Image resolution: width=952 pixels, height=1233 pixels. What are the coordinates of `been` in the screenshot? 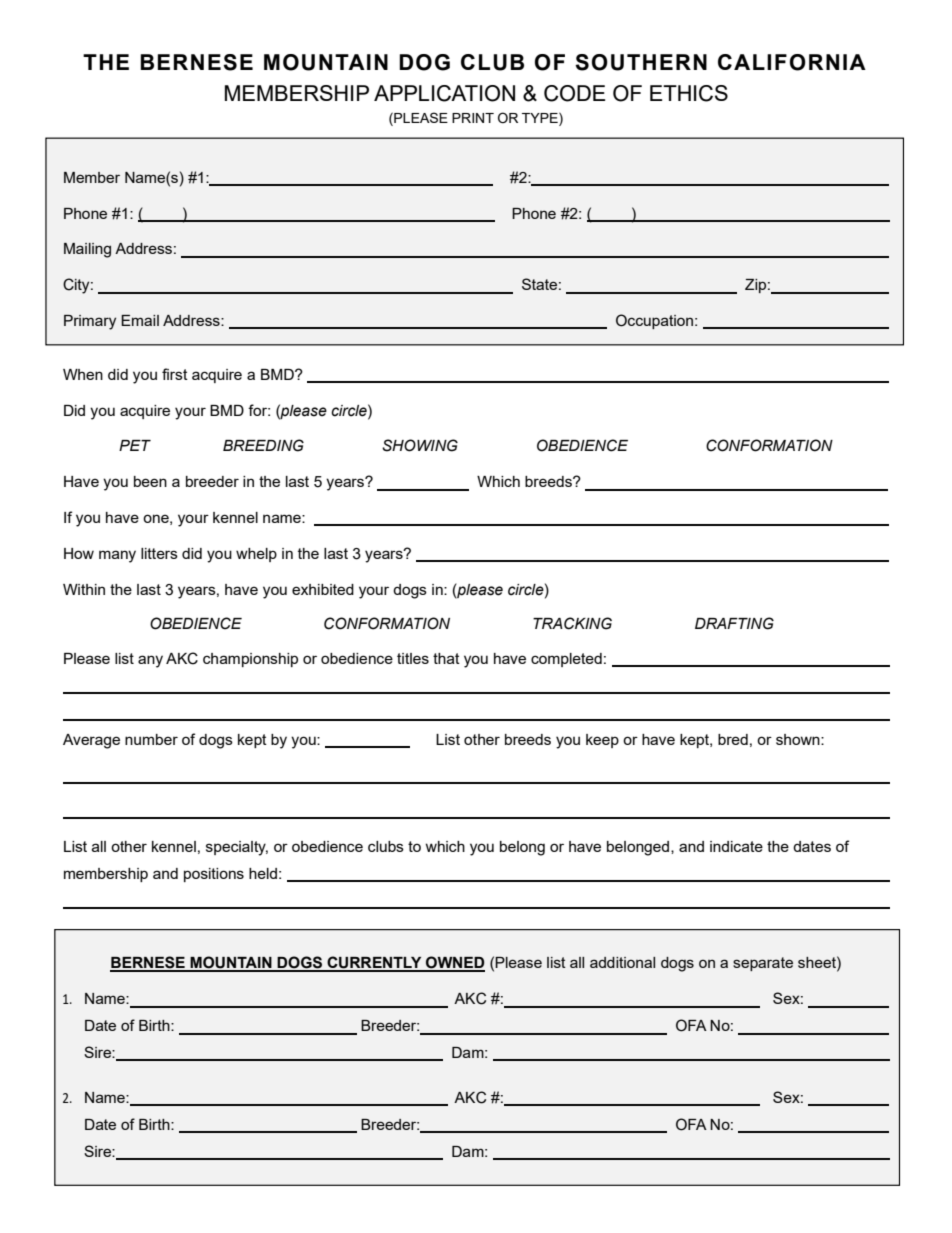 It's located at (150, 481).
